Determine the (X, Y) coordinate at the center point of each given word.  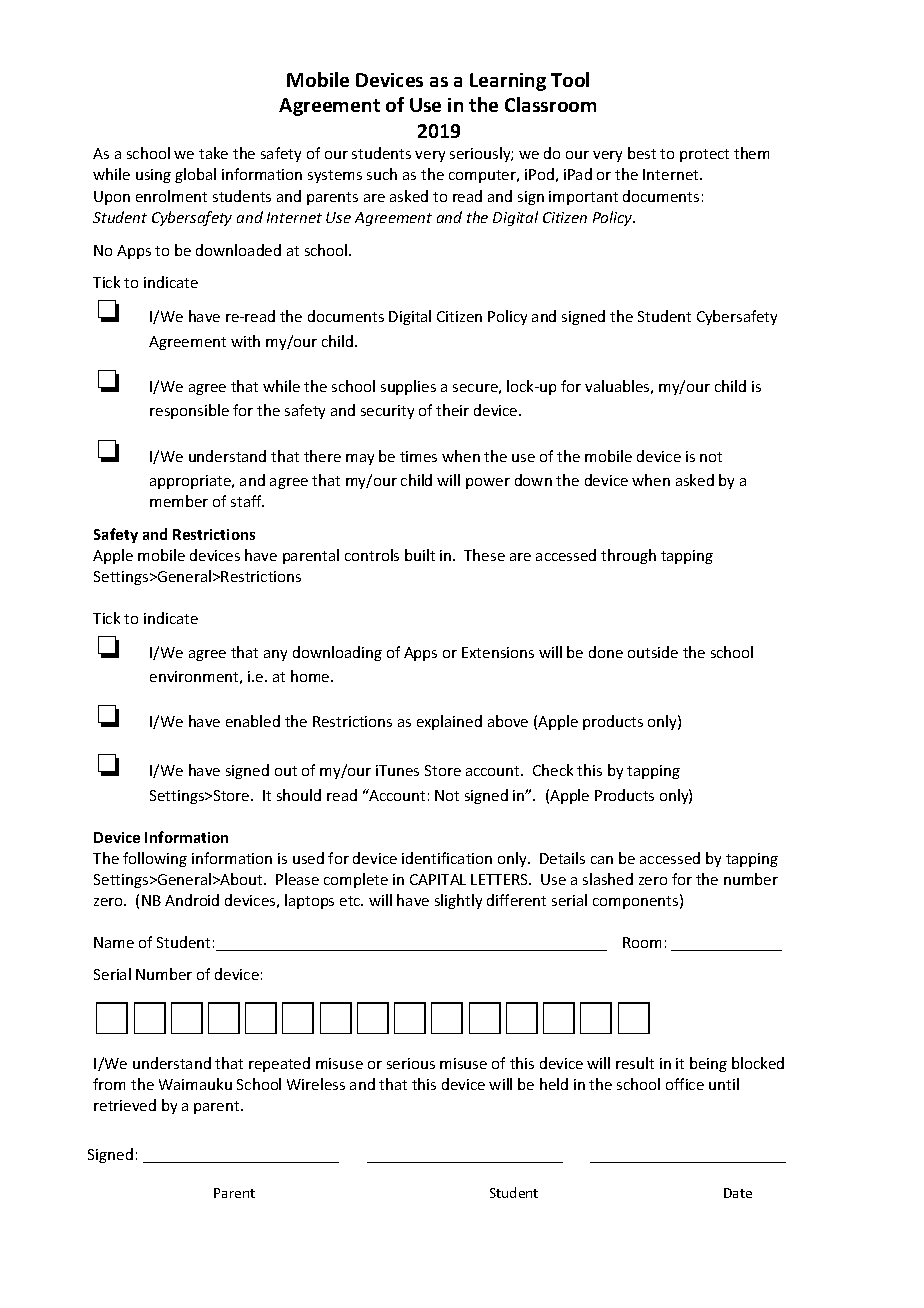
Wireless (316, 1084)
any (275, 655)
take (213, 153)
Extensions (498, 652)
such (382, 174)
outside (653, 652)
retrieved (125, 1105)
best (642, 153)
